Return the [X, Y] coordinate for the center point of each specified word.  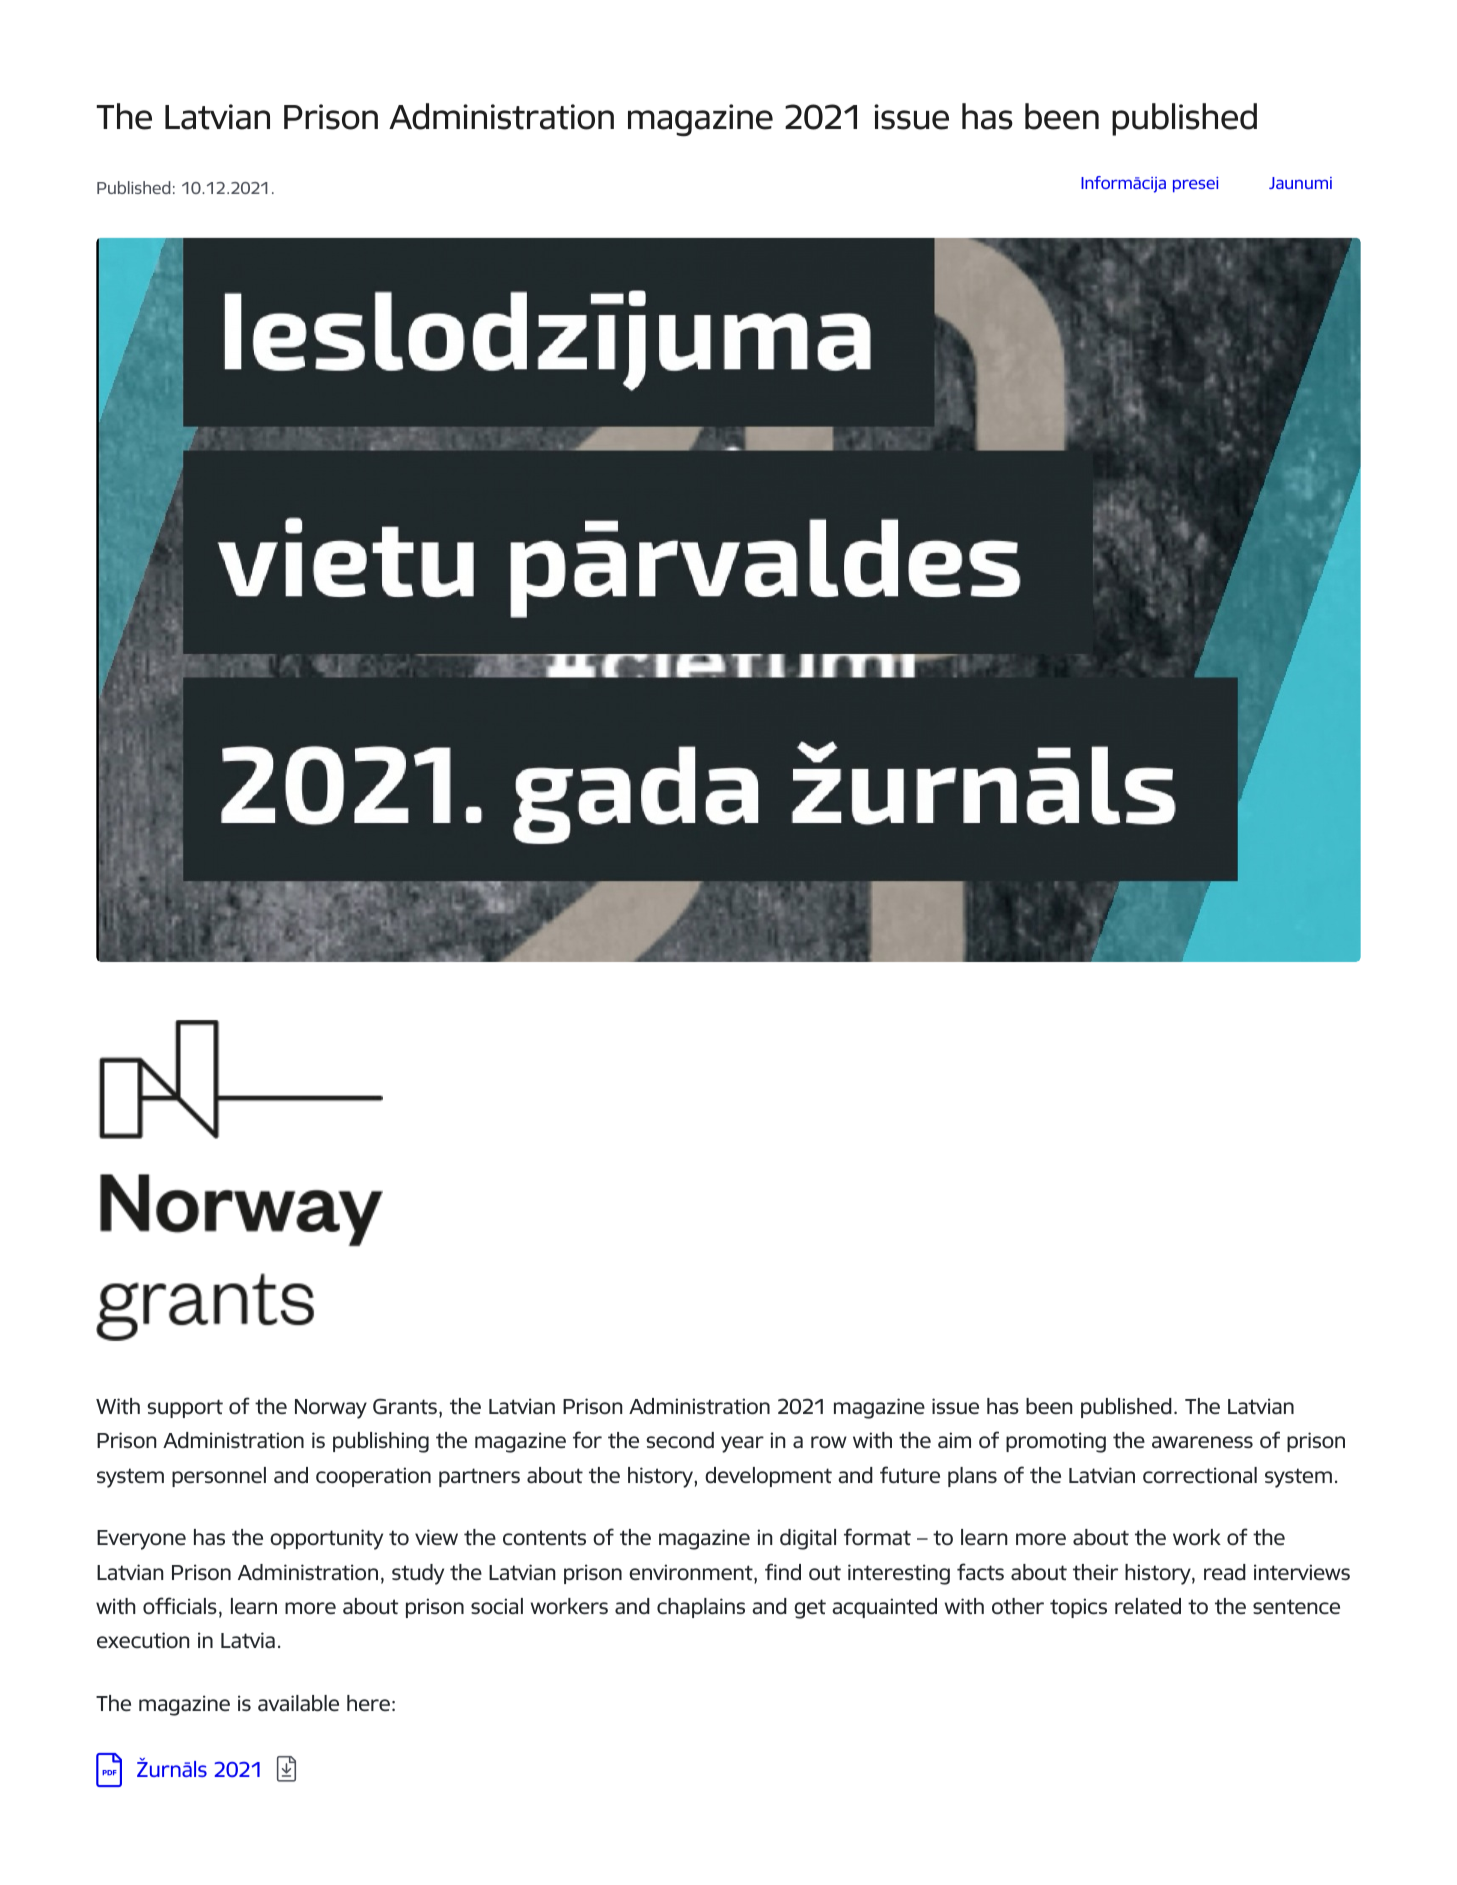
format [877, 1536]
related [1148, 1606]
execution [143, 1640]
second [680, 1440]
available [298, 1703]
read [1225, 1572]
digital [808, 1539]
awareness [1202, 1442]
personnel [219, 1477]
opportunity [326, 1539]
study [418, 1574]
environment [692, 1573]
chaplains [701, 1608]
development [768, 1477]
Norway [331, 1409]
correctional [1200, 1475]
